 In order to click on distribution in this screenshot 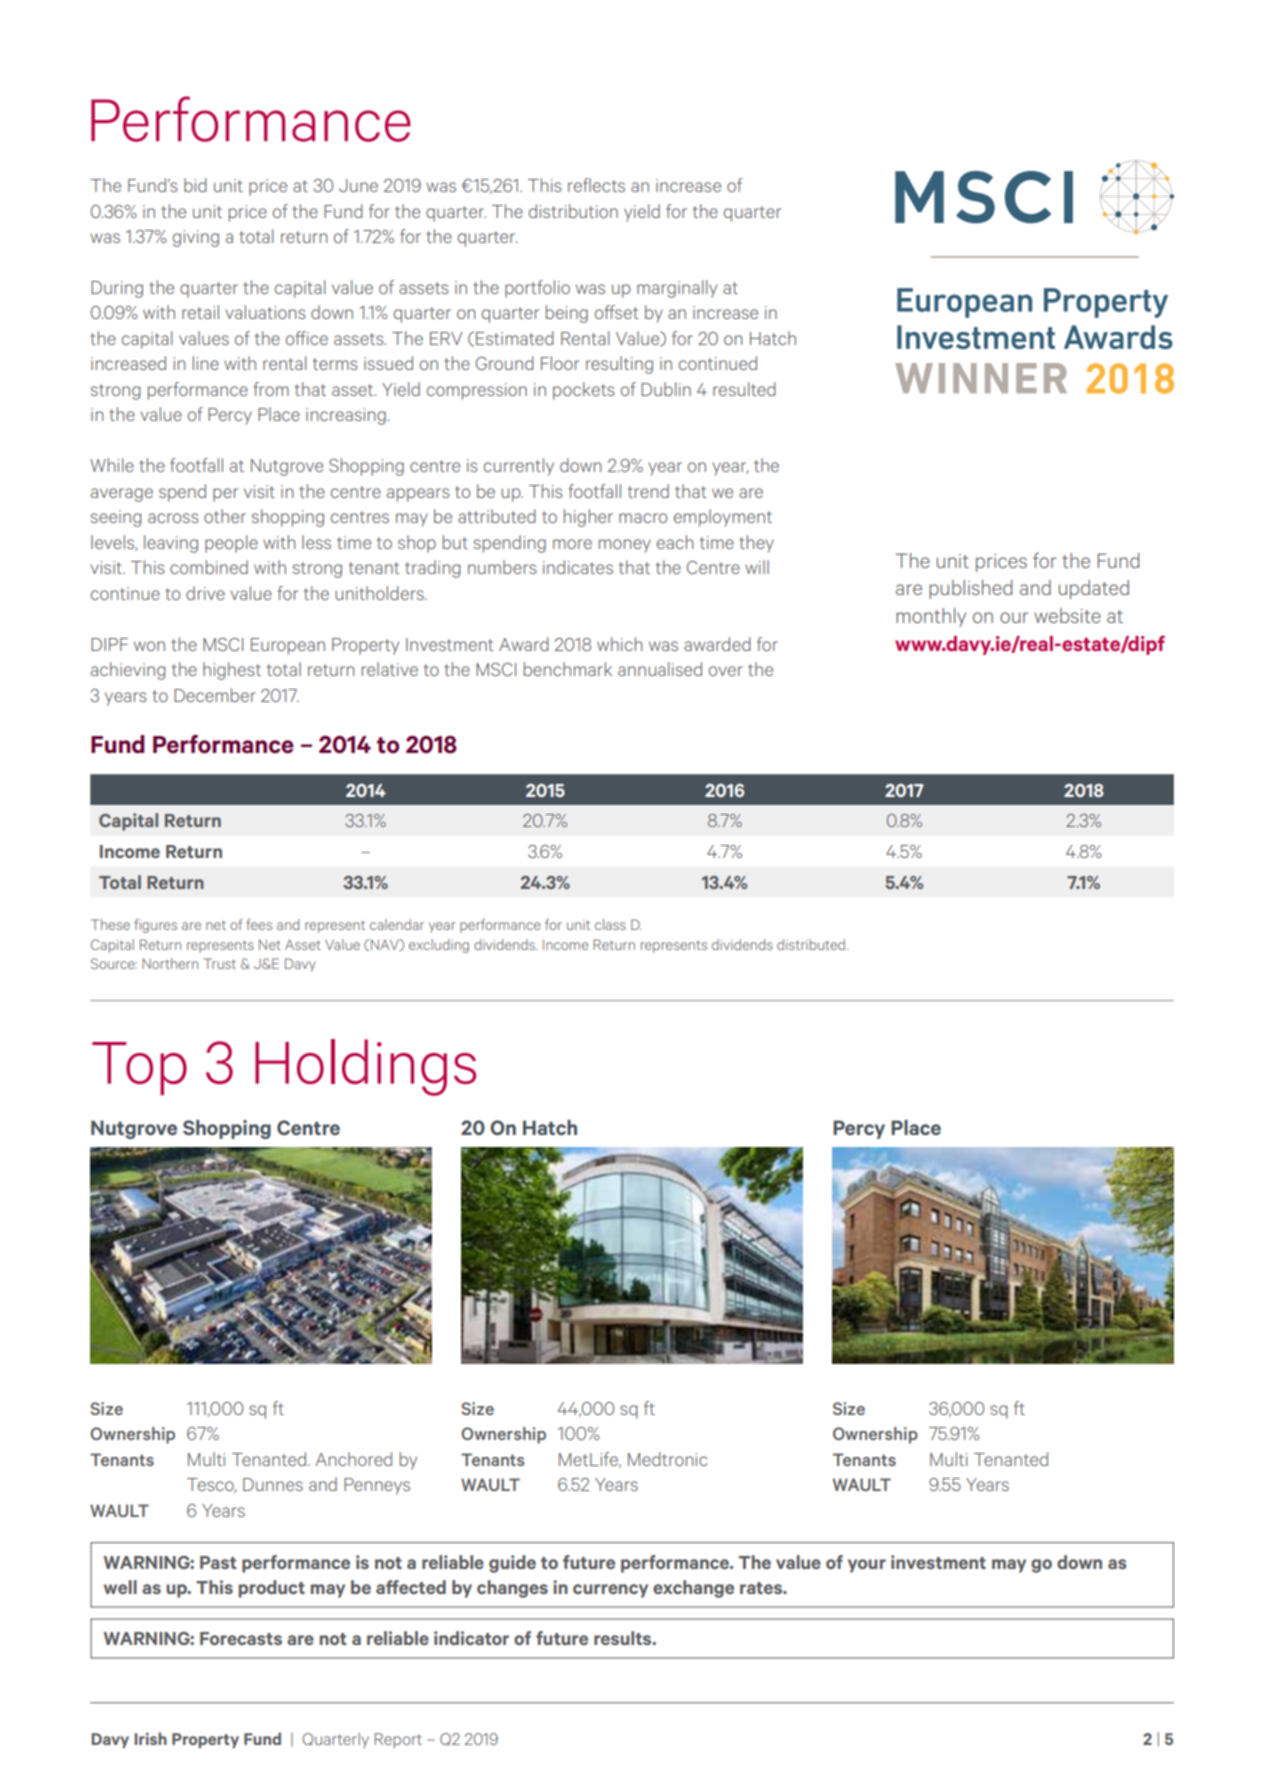, I will do `click(573, 211)`.
